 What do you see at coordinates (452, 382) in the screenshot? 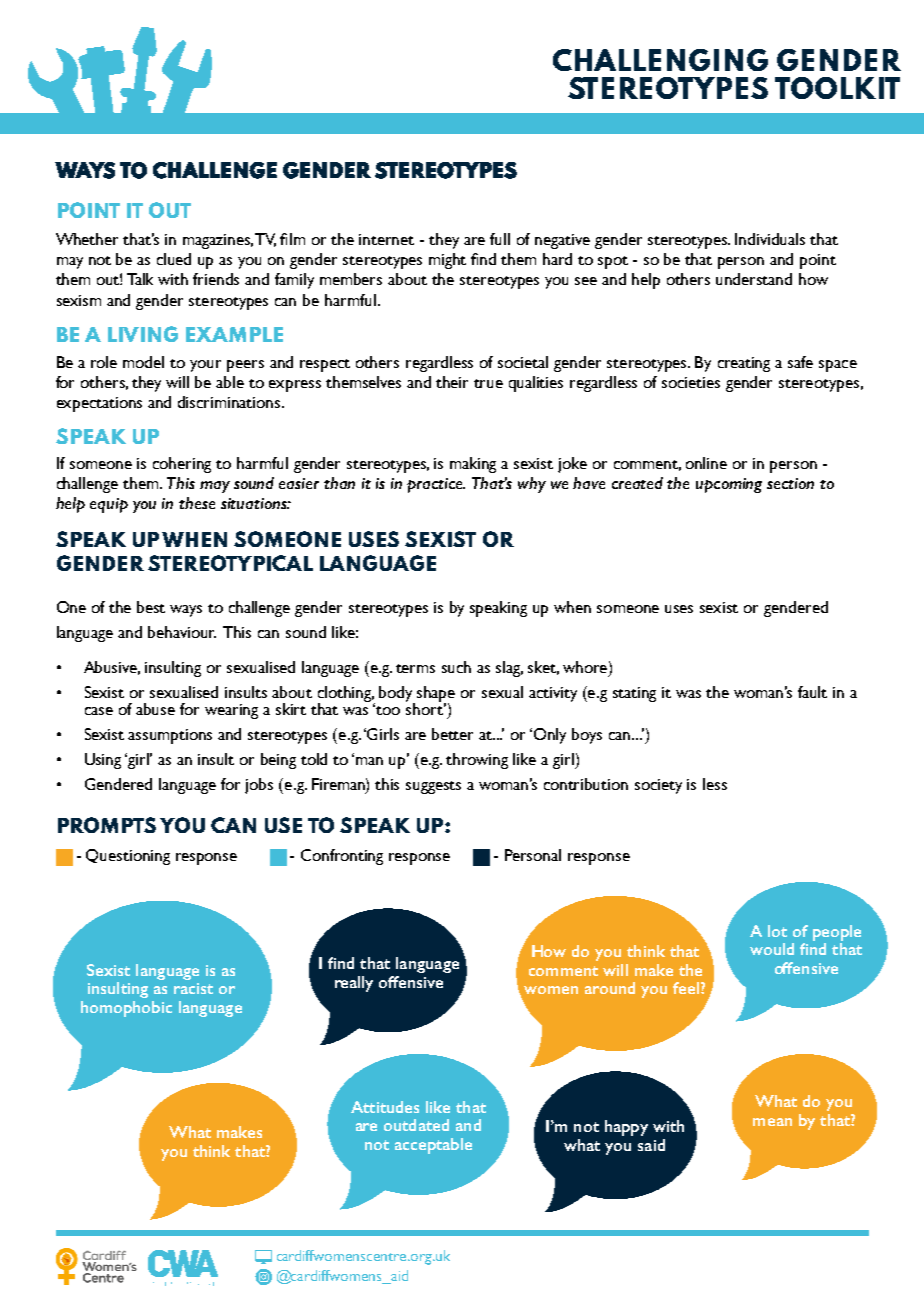
I see `their` at bounding box center [452, 382].
